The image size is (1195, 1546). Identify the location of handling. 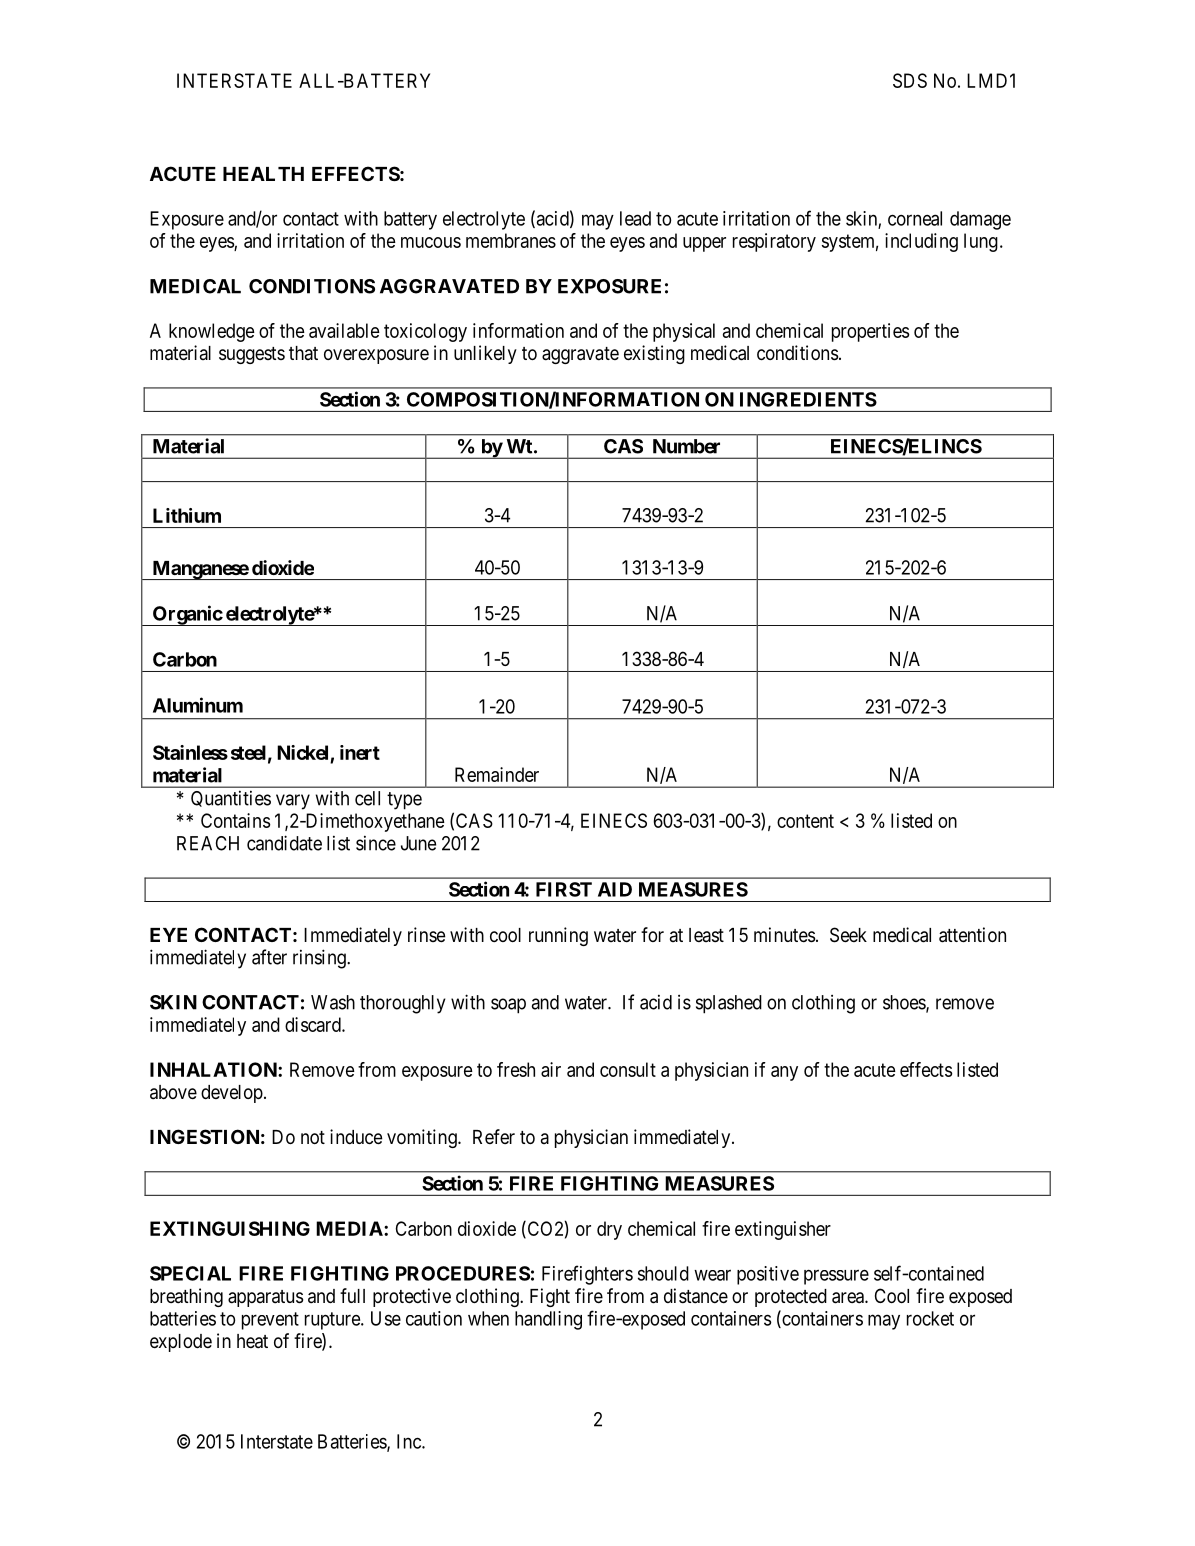
(548, 1320).
